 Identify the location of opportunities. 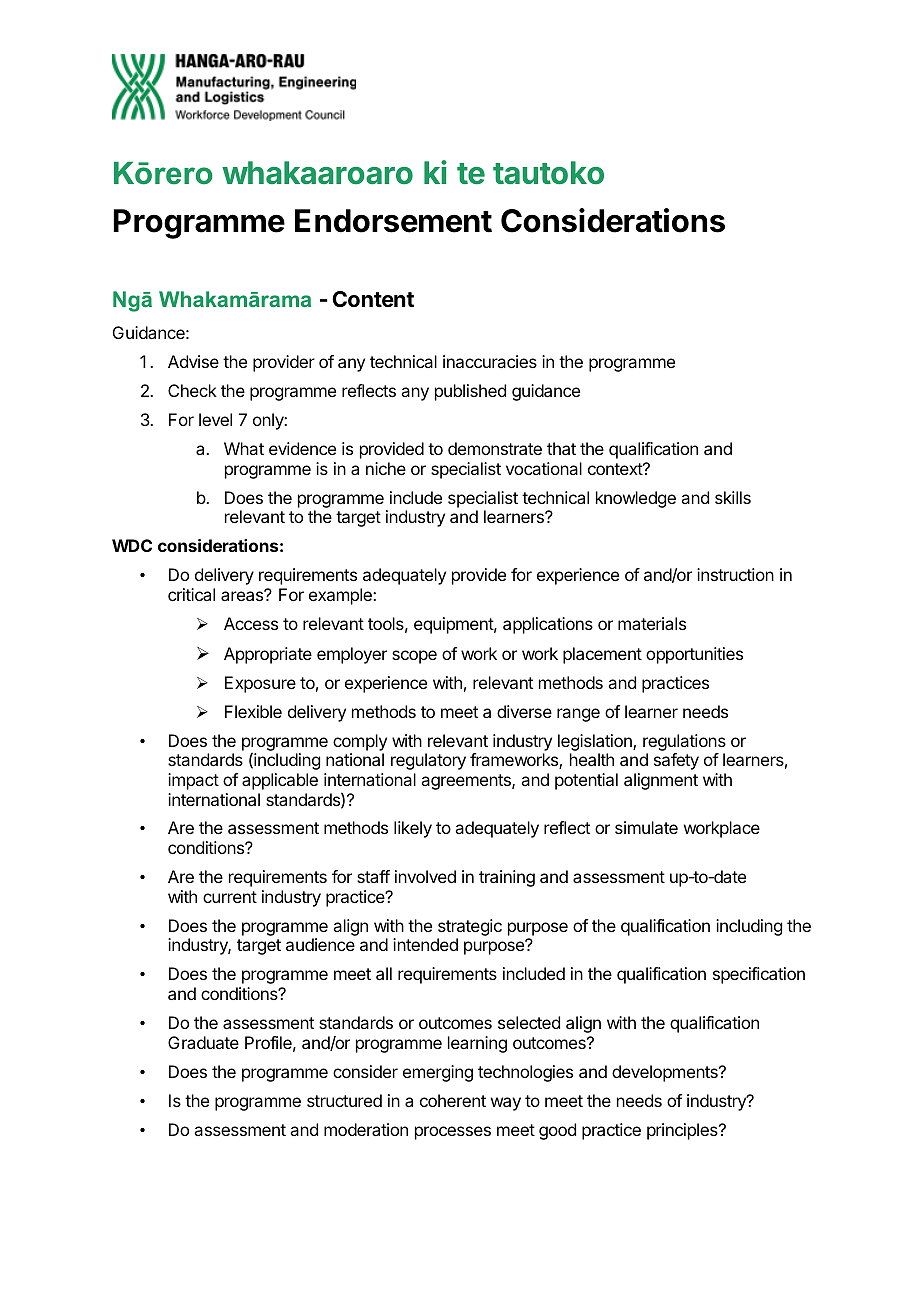
(694, 655).
